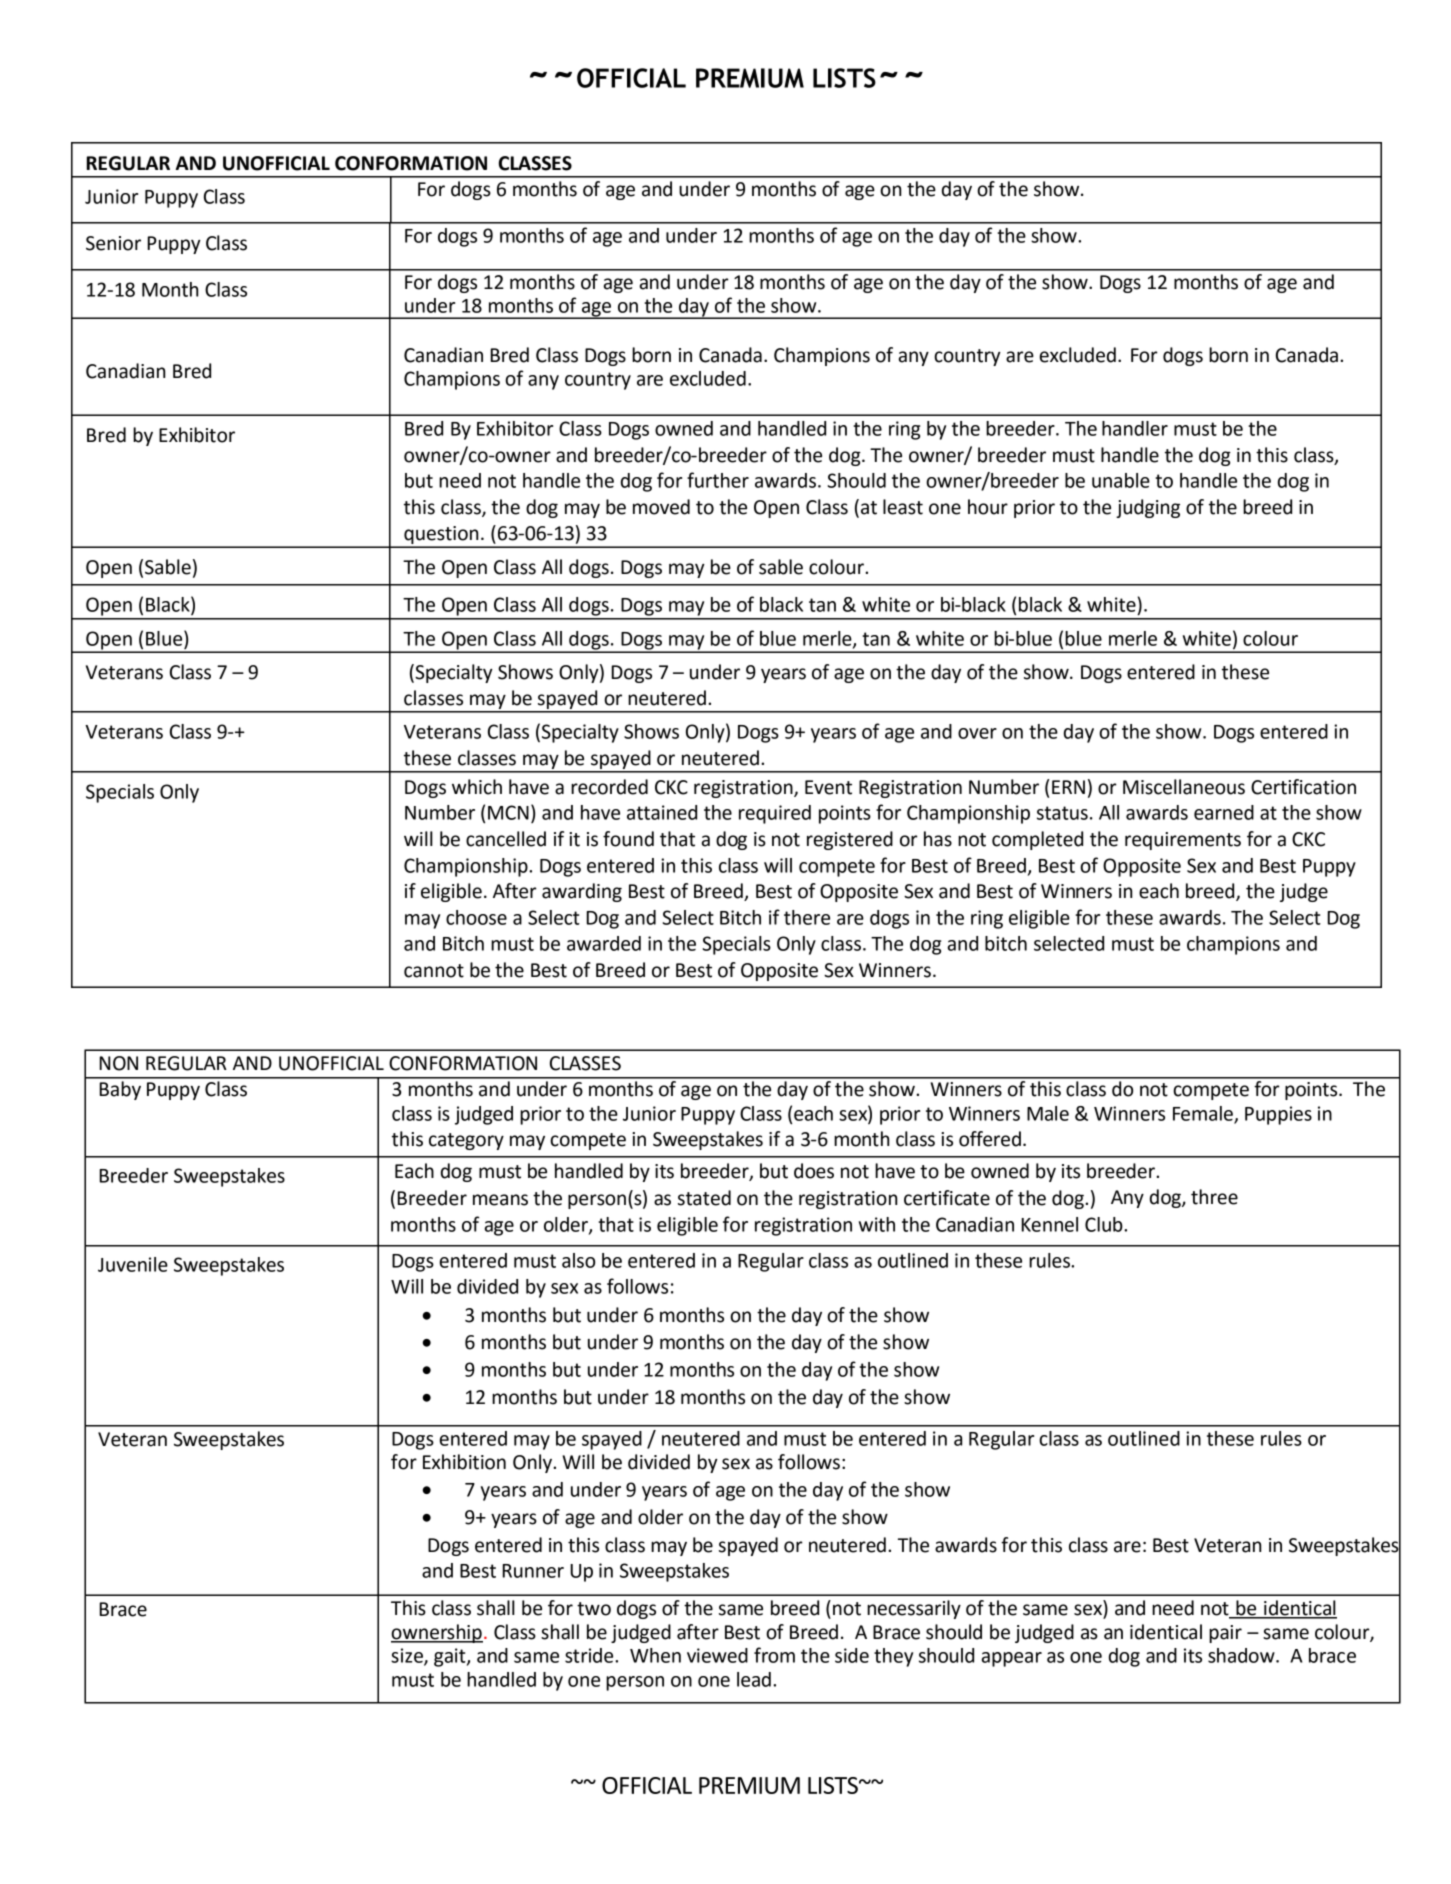  What do you see at coordinates (718, 480) in the document?
I see `further` at bounding box center [718, 480].
